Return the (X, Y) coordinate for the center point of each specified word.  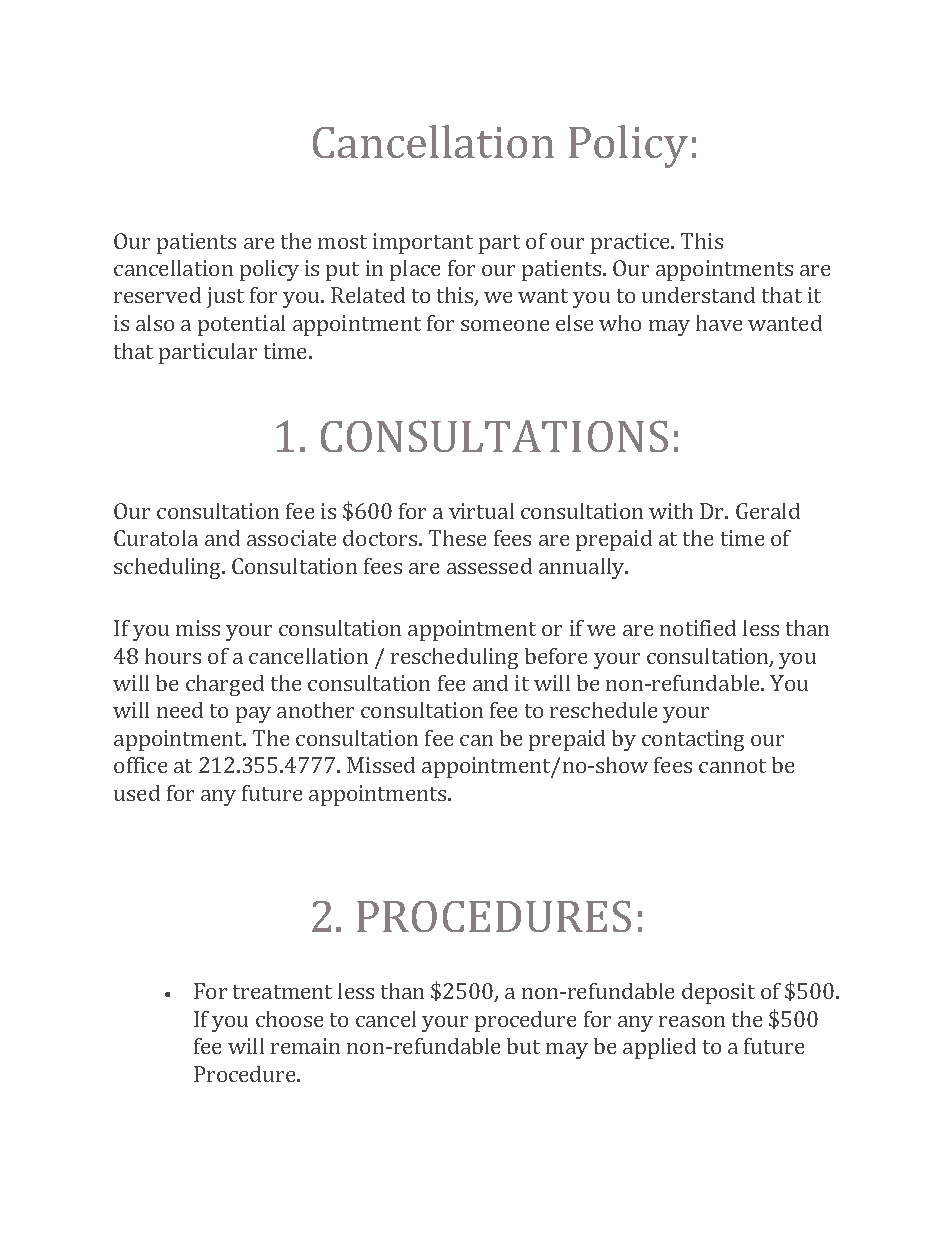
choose (289, 1019)
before (556, 656)
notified (698, 628)
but (523, 1046)
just (225, 297)
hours (173, 656)
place (415, 270)
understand (698, 295)
